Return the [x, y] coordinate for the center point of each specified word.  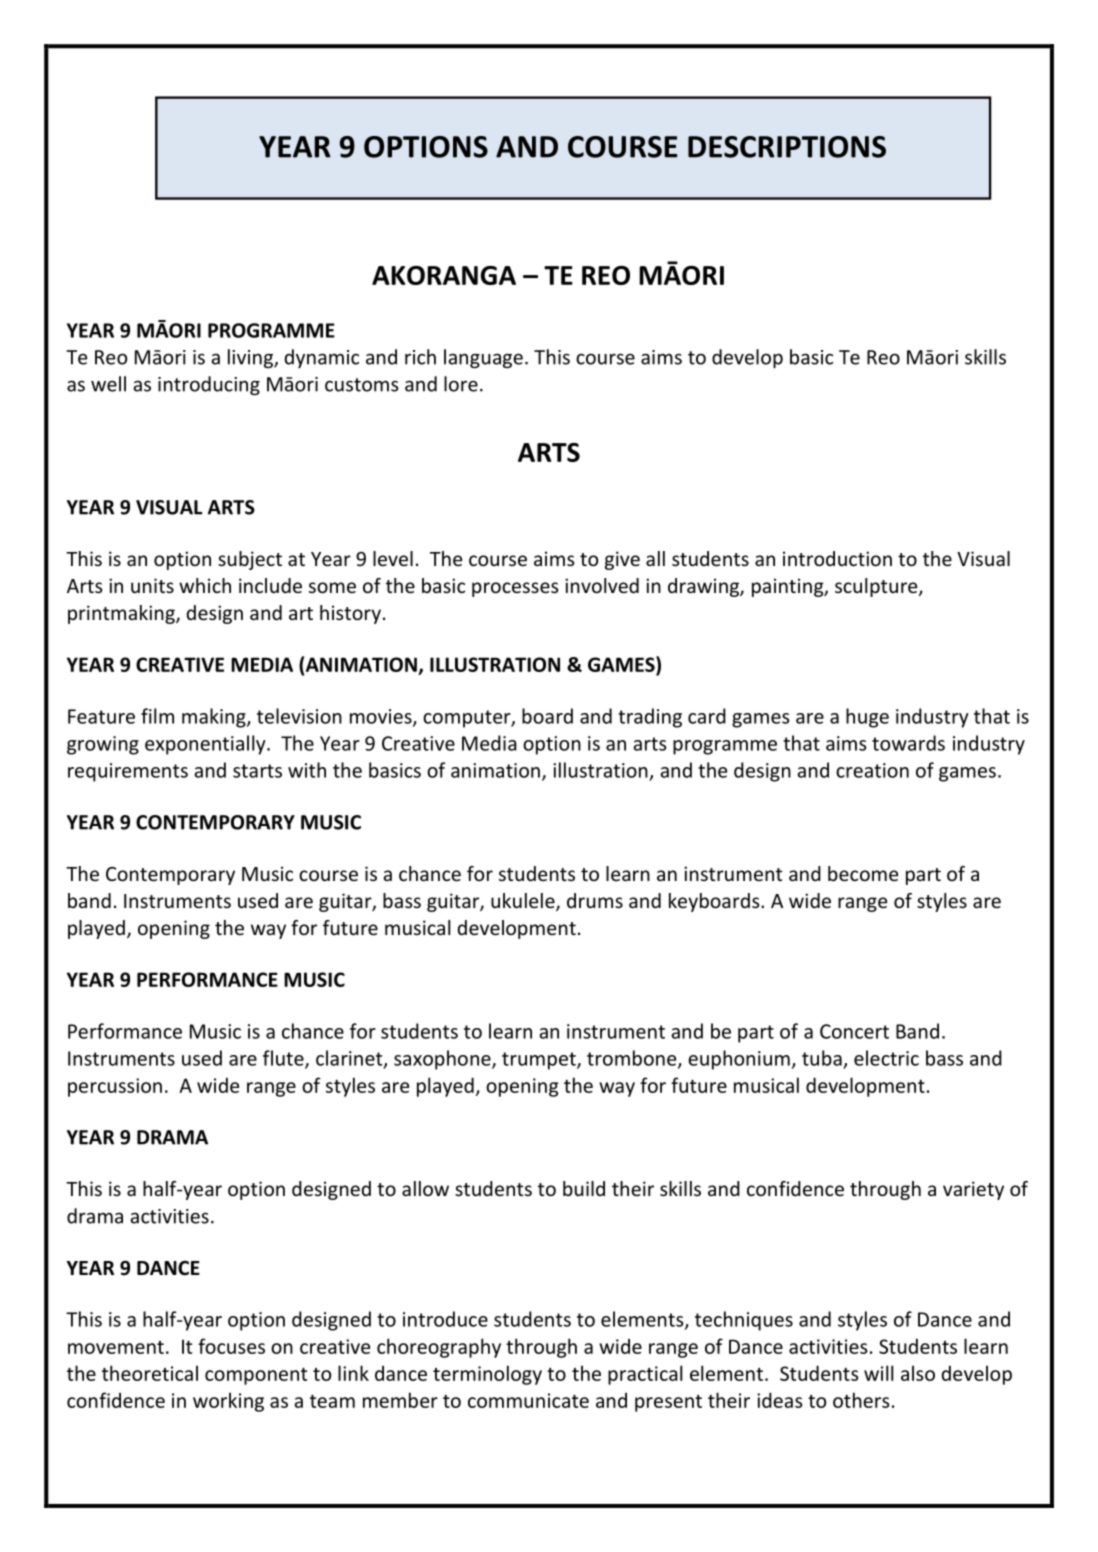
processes [515, 589]
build [584, 1188]
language [483, 358]
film [157, 716]
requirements [128, 772]
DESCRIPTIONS [787, 147]
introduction [837, 558]
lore [461, 384]
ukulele [524, 902]
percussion [115, 1087]
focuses [231, 1346]
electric [886, 1058]
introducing [209, 385]
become [863, 873]
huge [867, 718]
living [251, 358]
